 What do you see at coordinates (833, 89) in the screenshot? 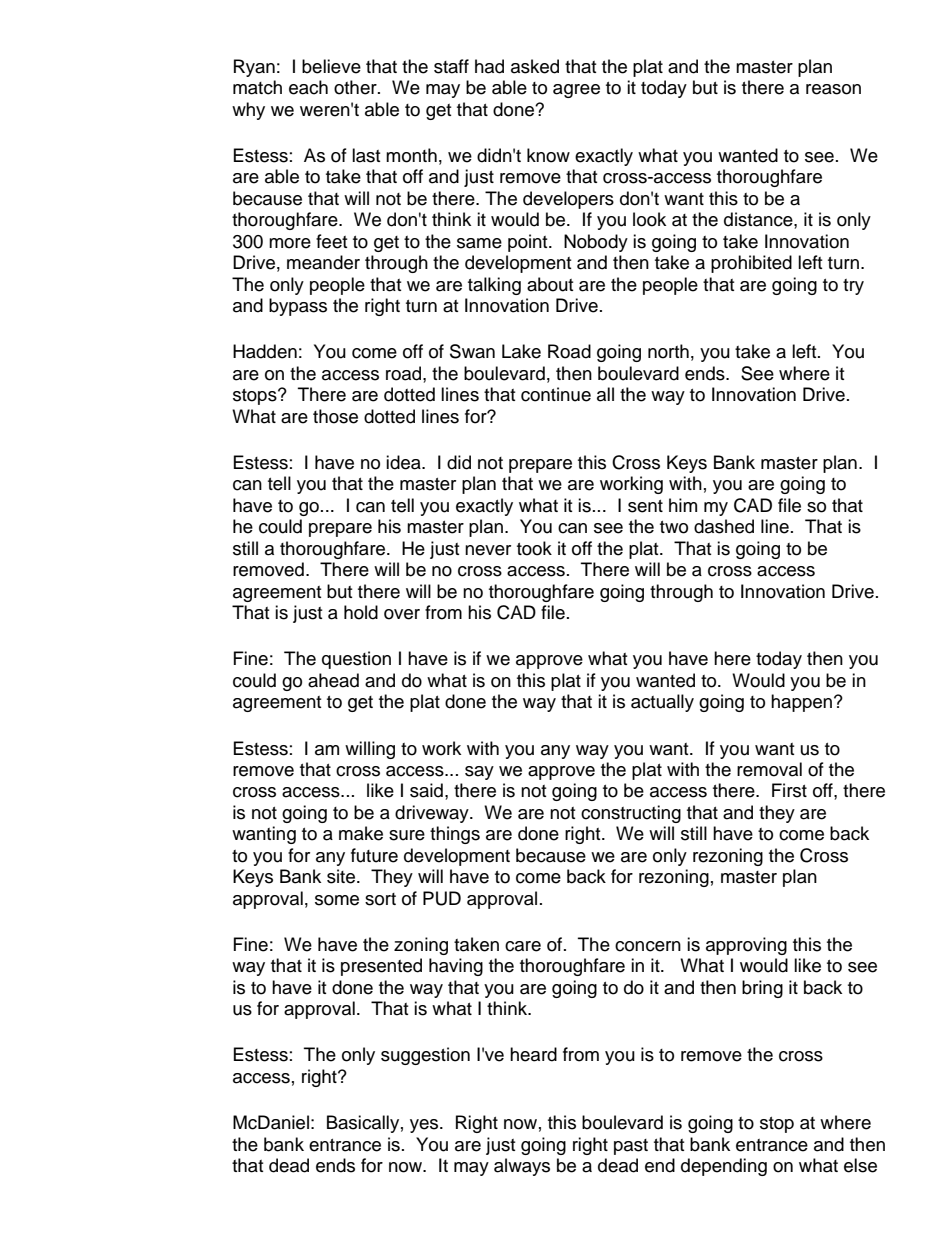
I see `reason` at bounding box center [833, 89].
